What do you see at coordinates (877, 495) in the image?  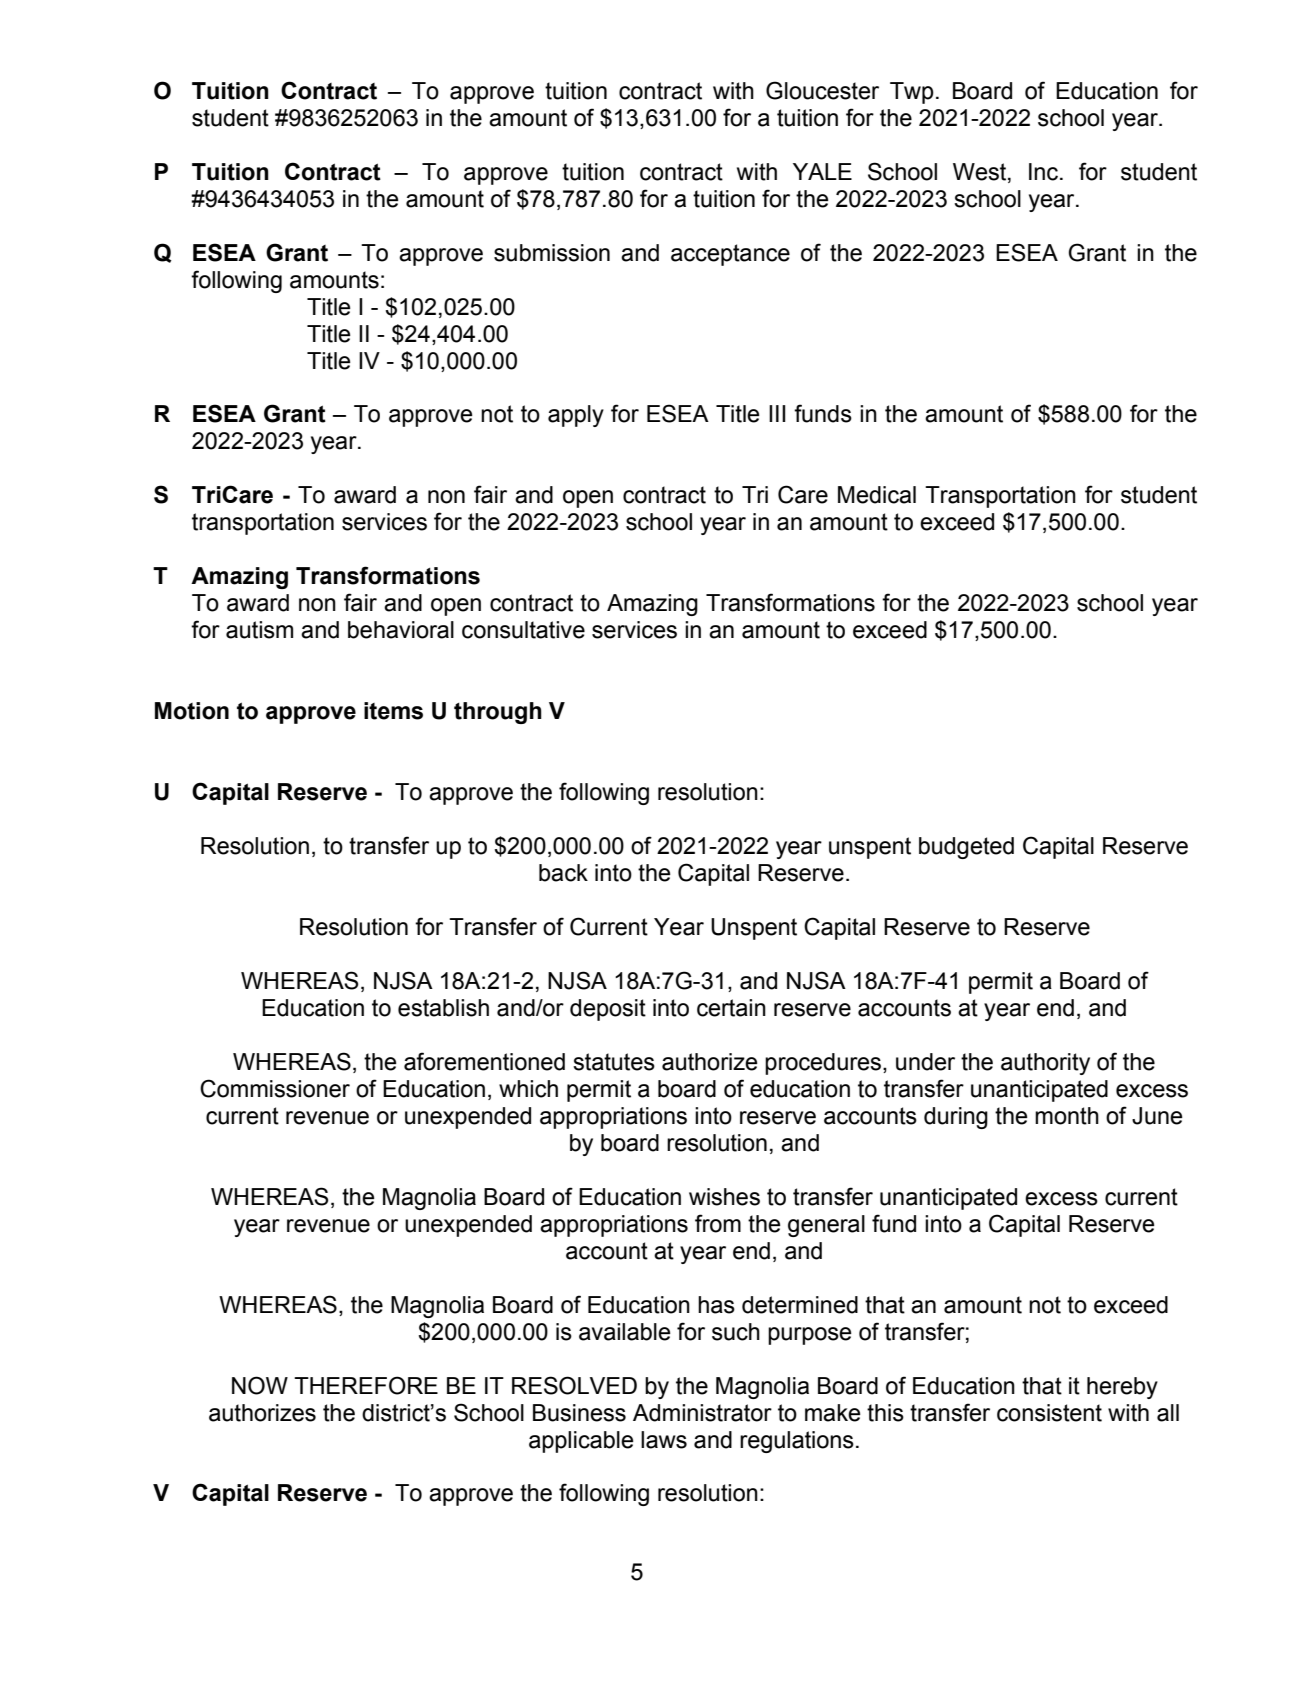 I see `Medical` at bounding box center [877, 495].
